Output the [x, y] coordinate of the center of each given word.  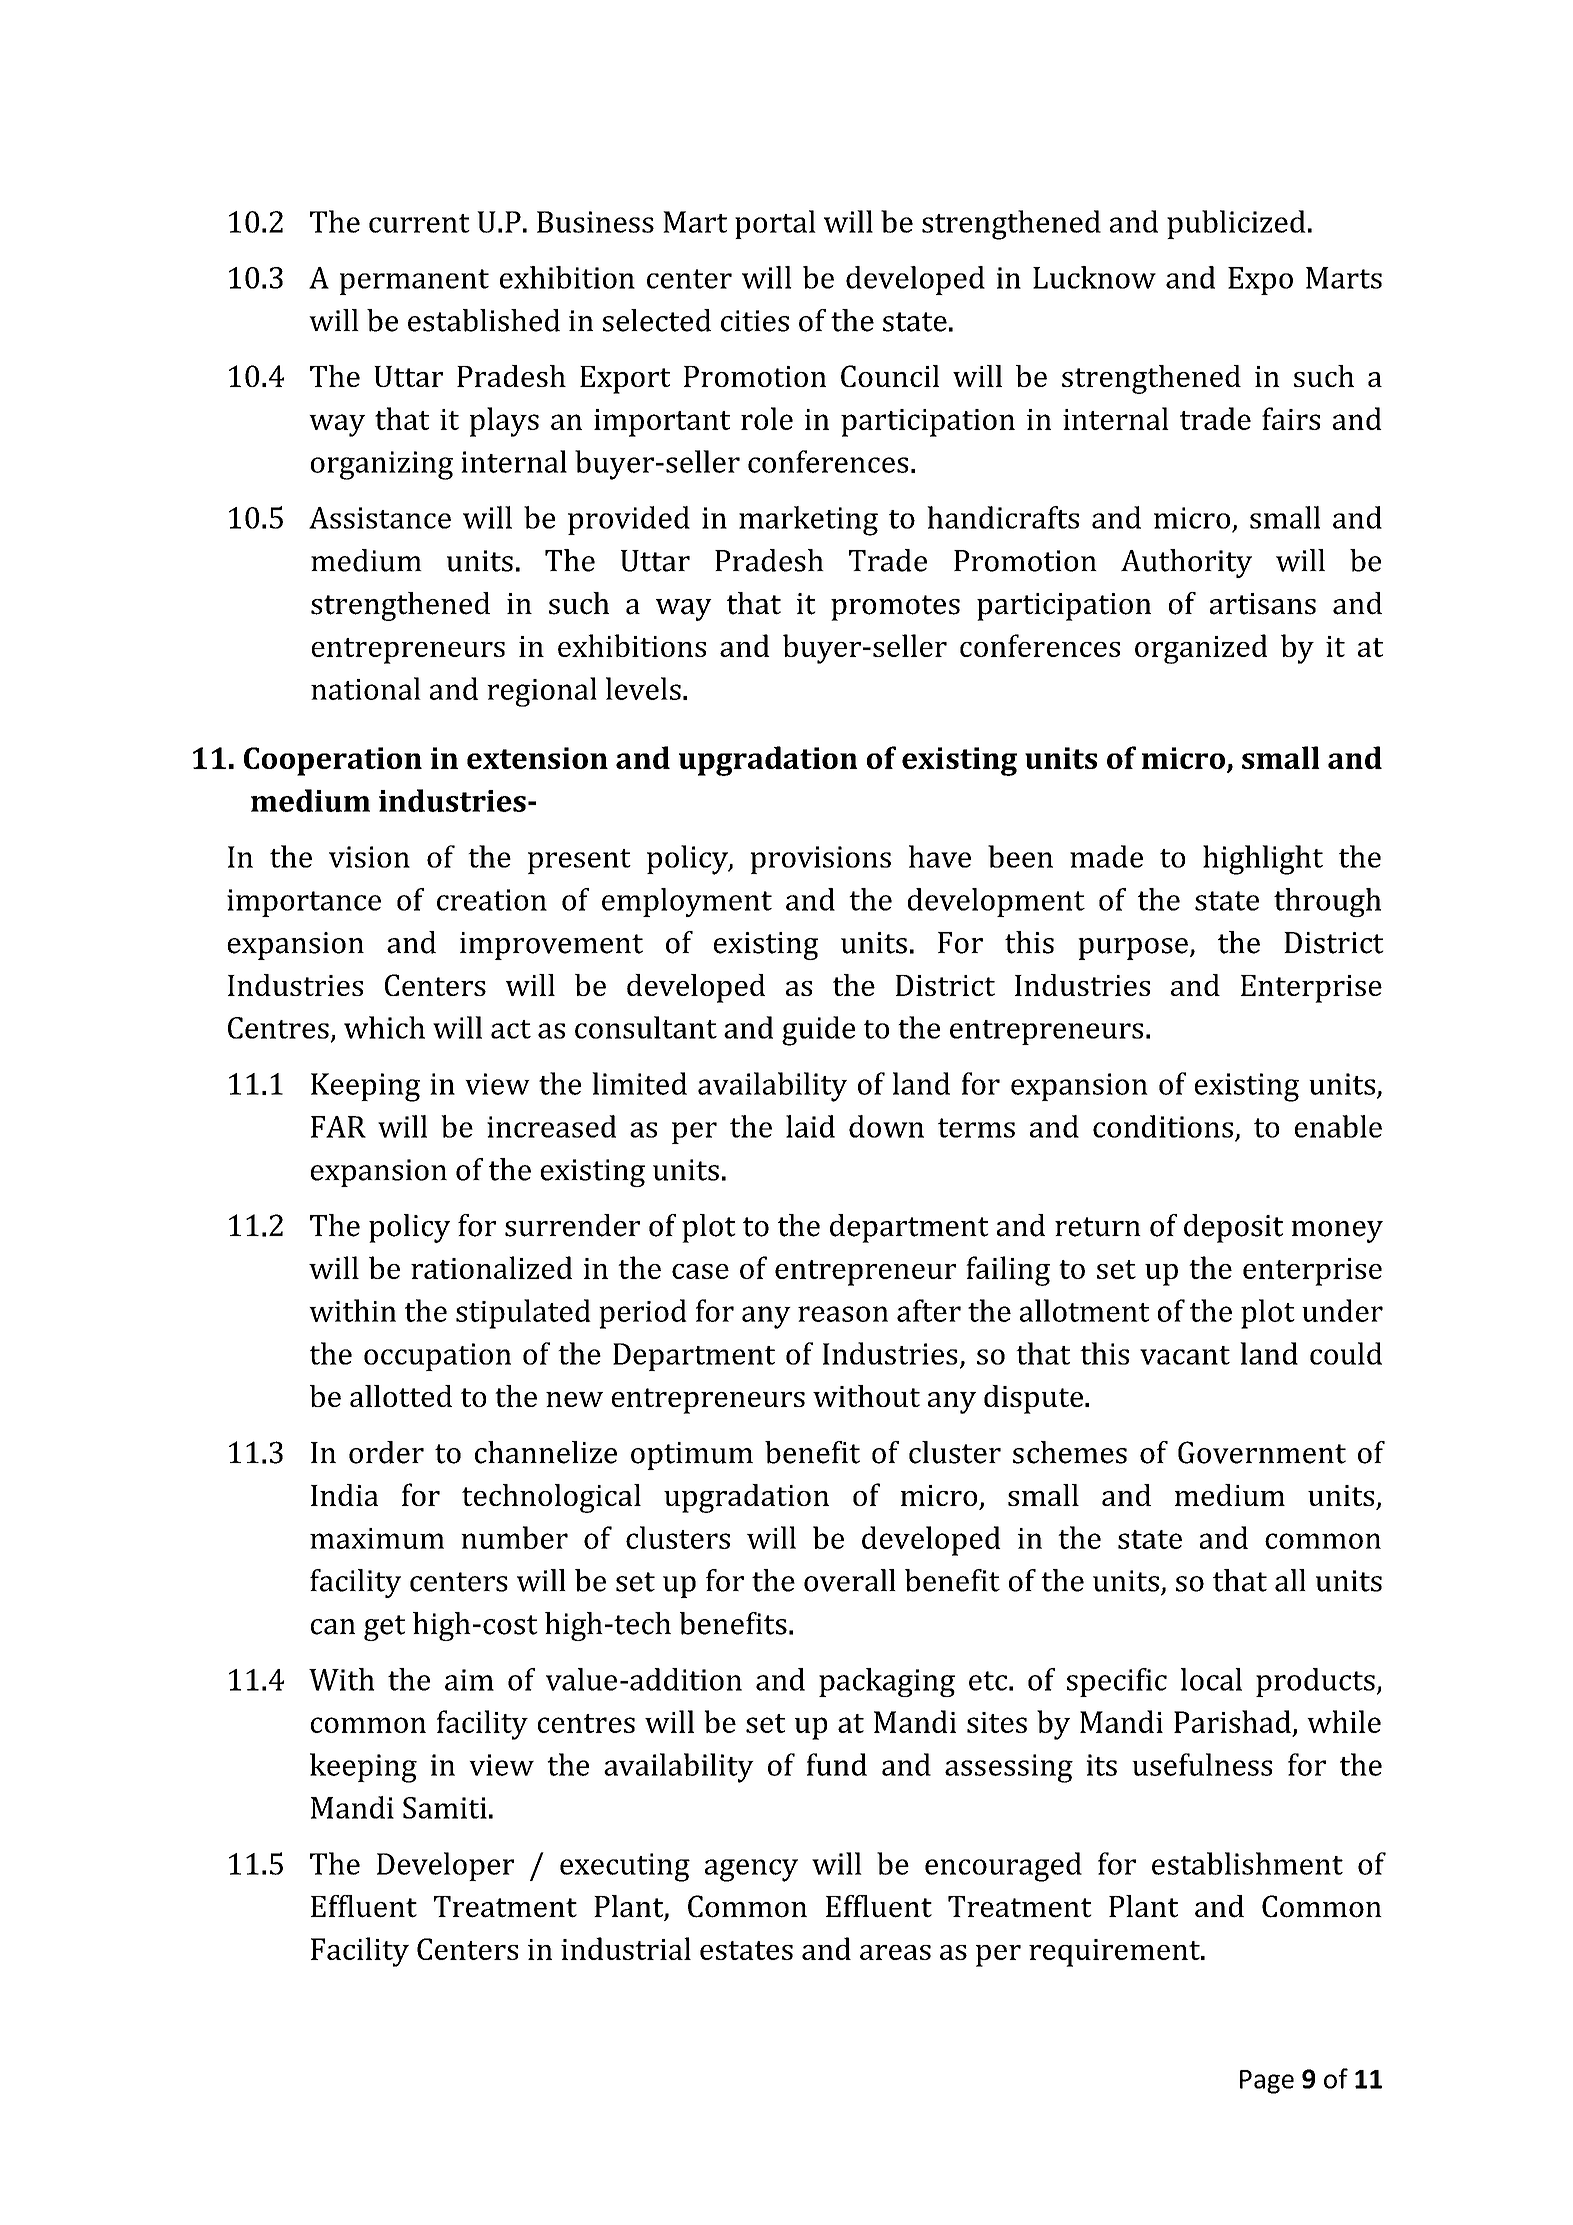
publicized [1236, 224]
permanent [414, 282]
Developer [445, 1866]
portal [775, 224]
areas [895, 1952]
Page [1267, 2082]
